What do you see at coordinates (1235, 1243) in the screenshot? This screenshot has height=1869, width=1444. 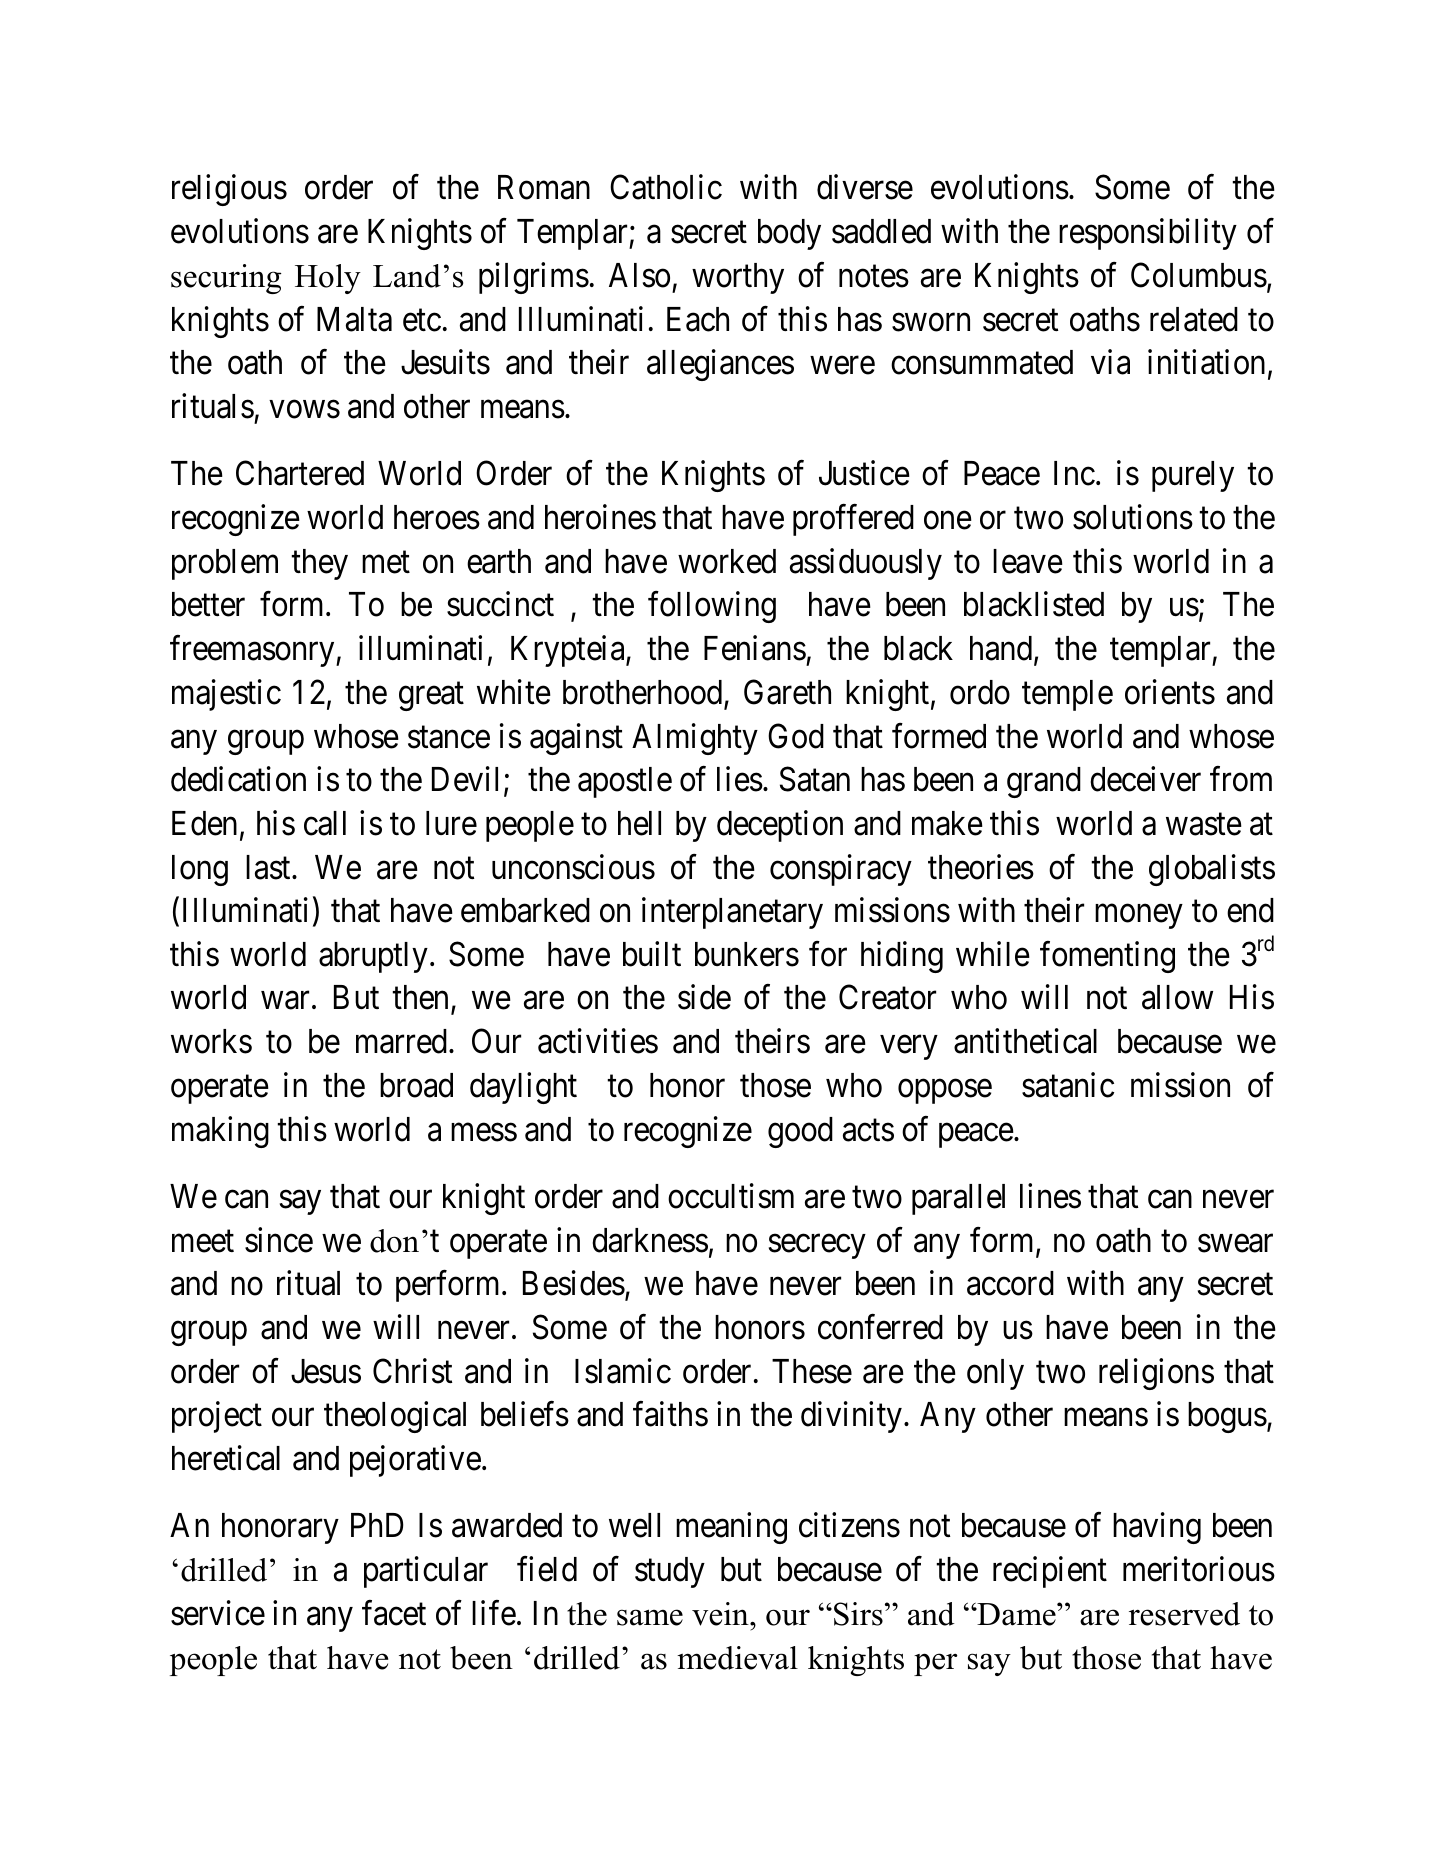 I see `swear` at bounding box center [1235, 1243].
